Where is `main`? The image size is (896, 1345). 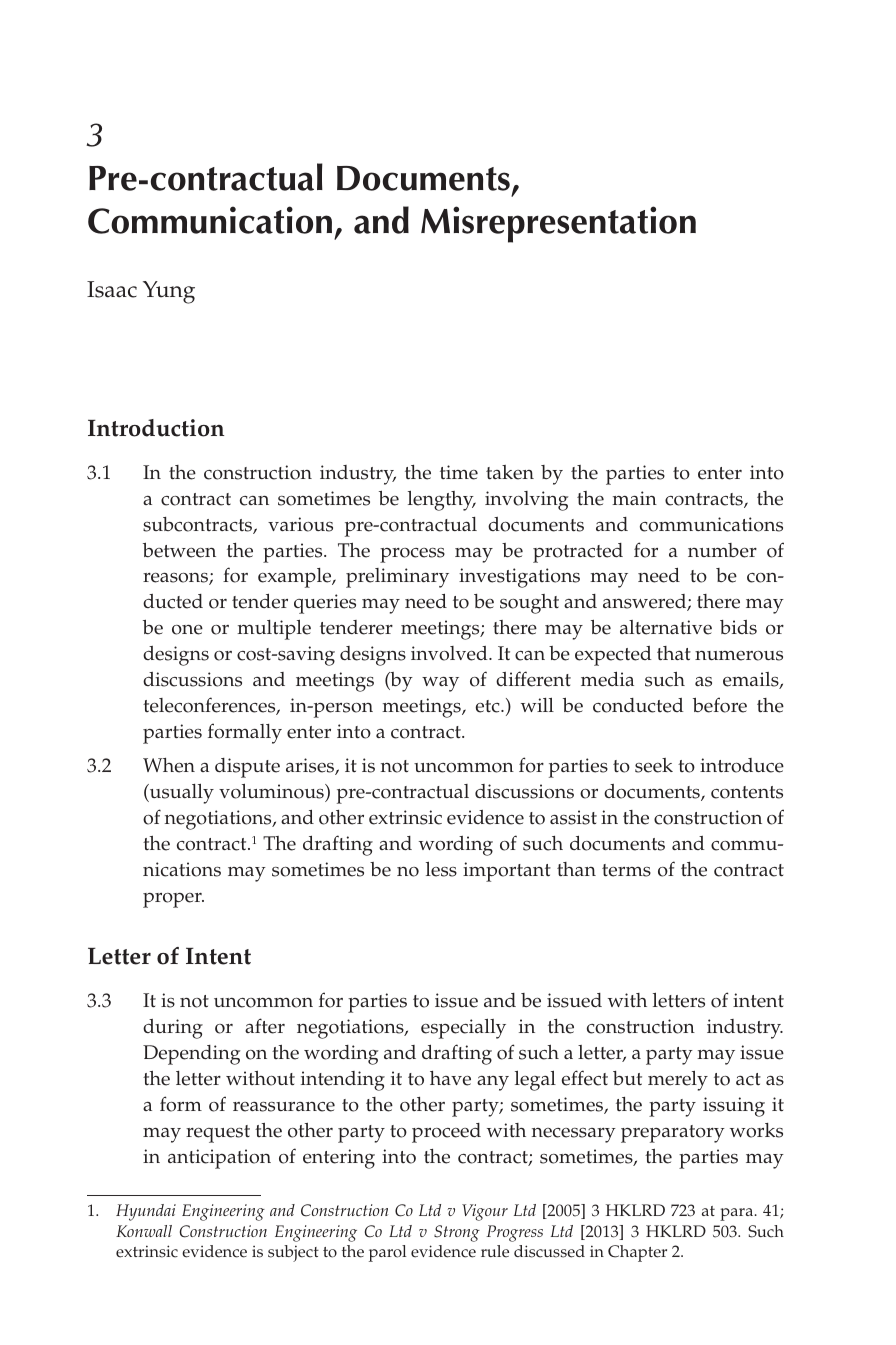
main is located at coordinates (634, 498).
